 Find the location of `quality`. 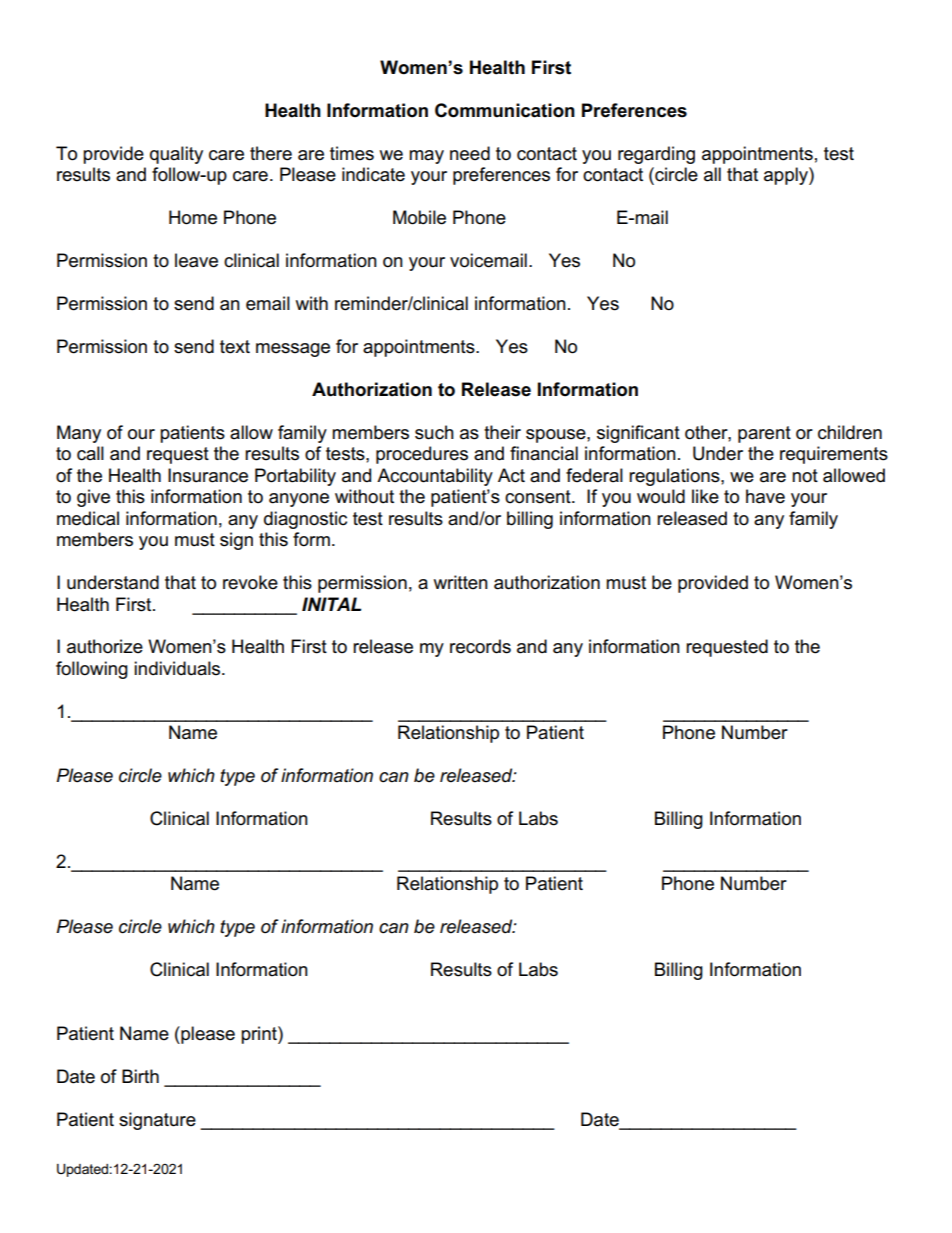

quality is located at coordinates (176, 155).
